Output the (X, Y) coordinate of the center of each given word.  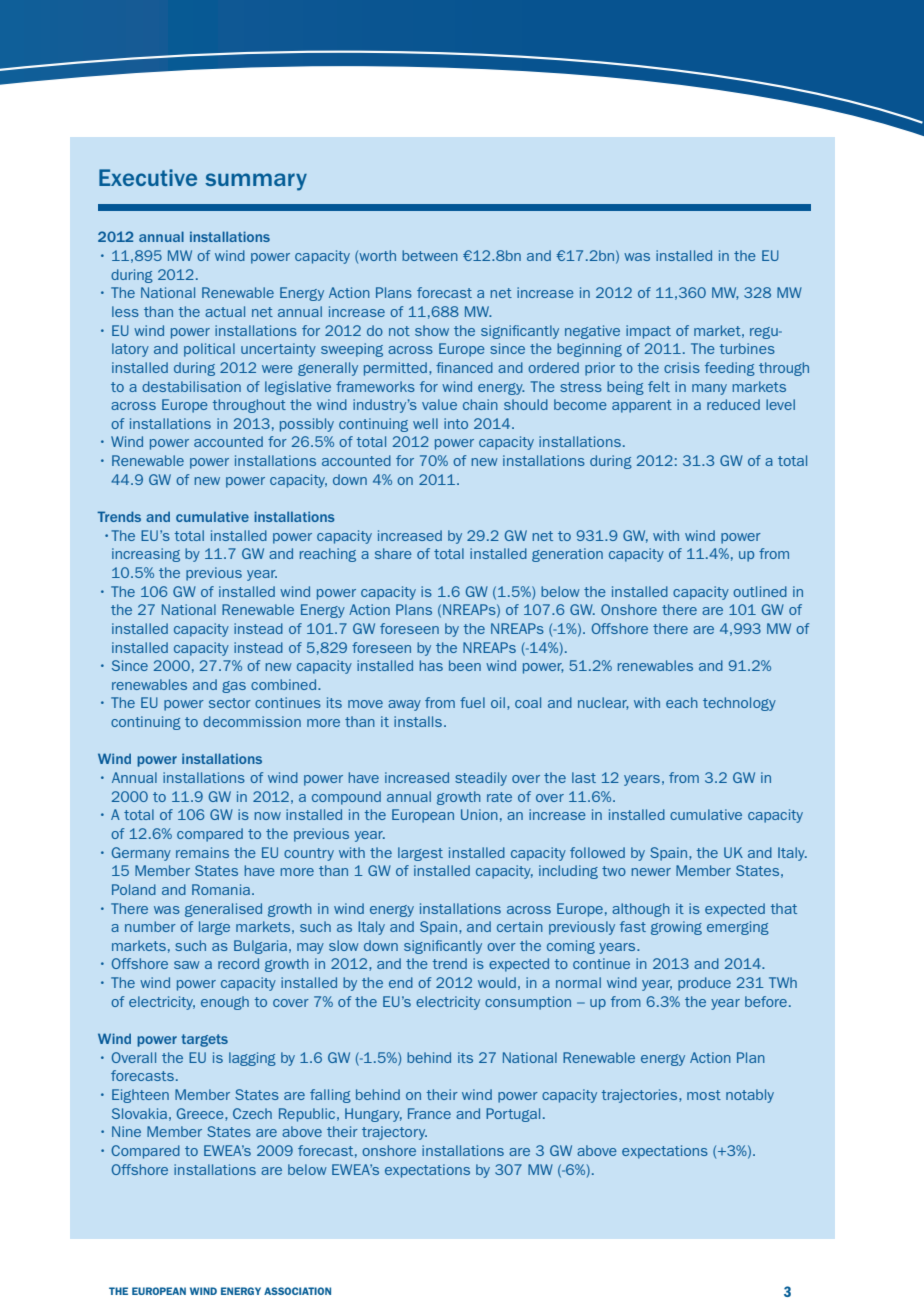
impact (648, 332)
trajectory (394, 1133)
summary (256, 182)
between (430, 255)
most (704, 1095)
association (297, 1291)
